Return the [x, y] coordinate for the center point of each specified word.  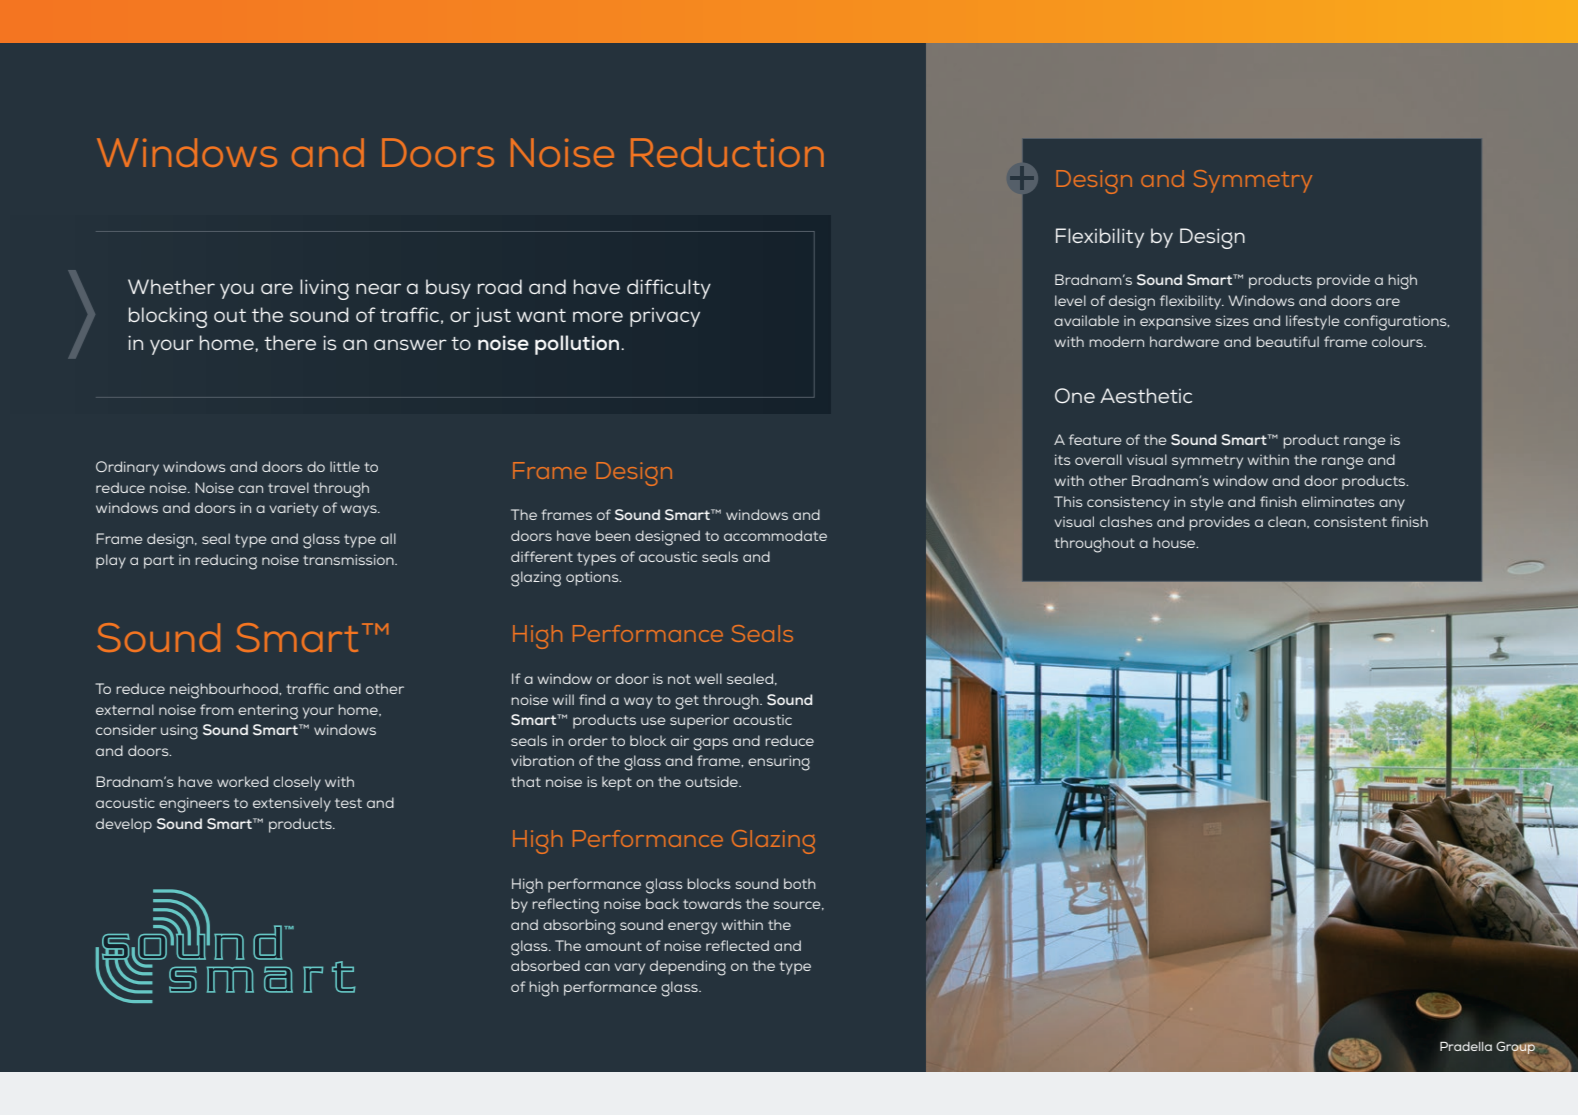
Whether [171, 286]
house [1175, 542]
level [1070, 300]
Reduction [727, 152]
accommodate [775, 535]
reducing [226, 562]
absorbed [545, 965]
